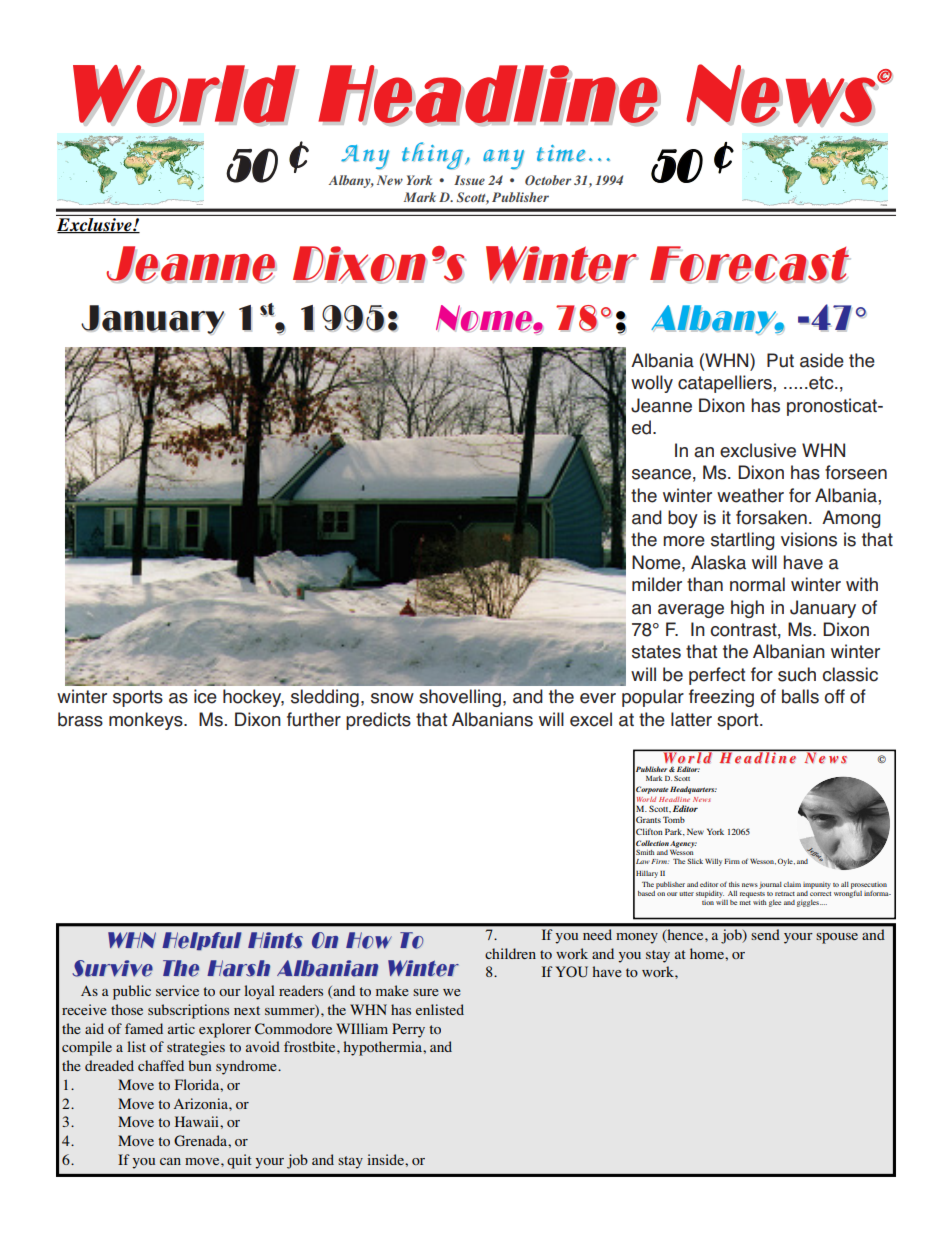  Describe the element at coordinates (675, 832) in the document. I see `Park` at that location.
